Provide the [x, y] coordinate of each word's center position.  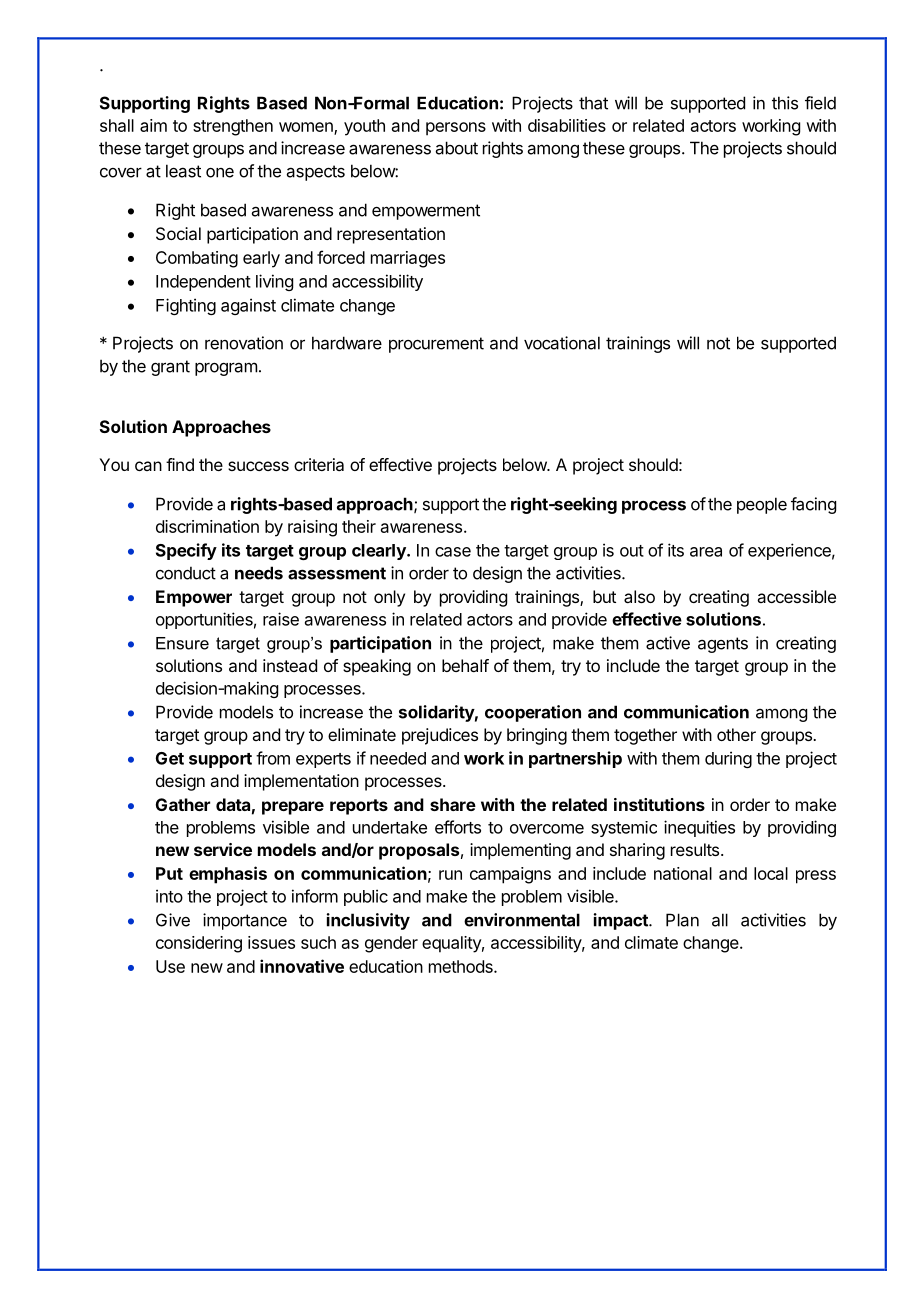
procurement [436, 345]
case [453, 552]
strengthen [233, 127]
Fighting [186, 306]
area [706, 552]
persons [456, 129]
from [273, 758]
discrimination [207, 526]
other [736, 734]
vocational [562, 343]
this [785, 103]
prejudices [440, 736]
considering [199, 944]
